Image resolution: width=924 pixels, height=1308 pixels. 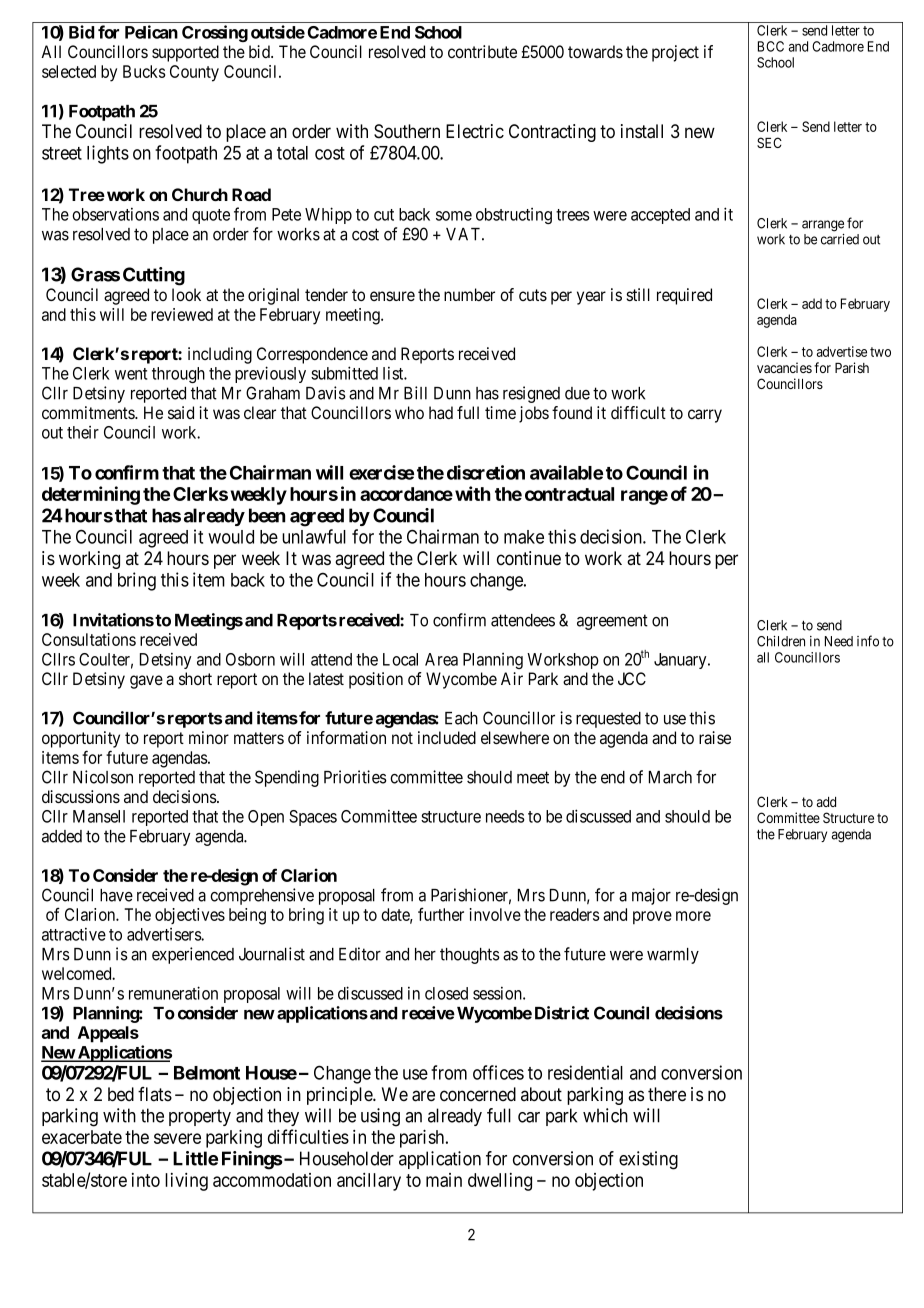 I want to click on carried, so click(x=840, y=239).
